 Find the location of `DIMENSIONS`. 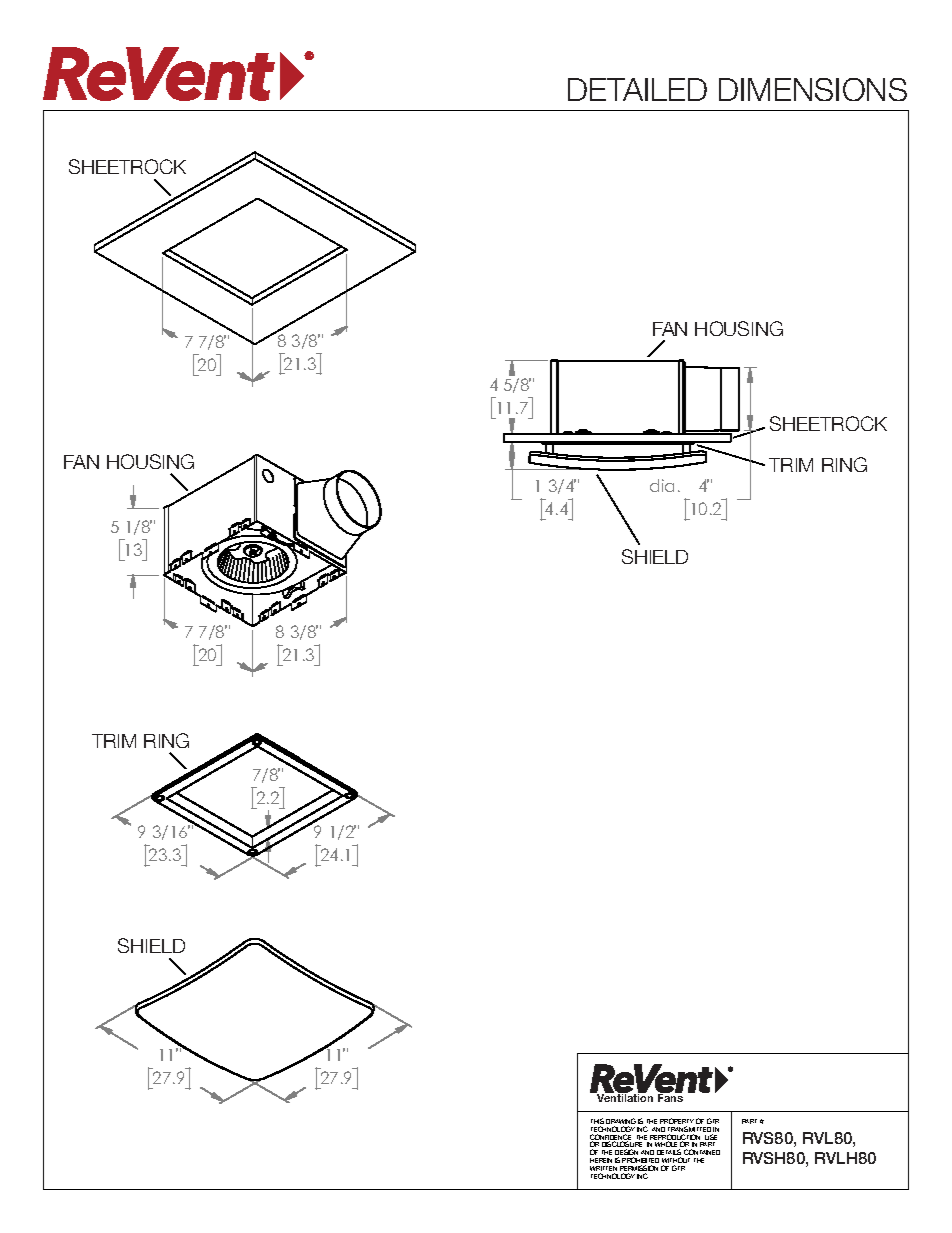

DIMENSIONS is located at coordinates (813, 89).
